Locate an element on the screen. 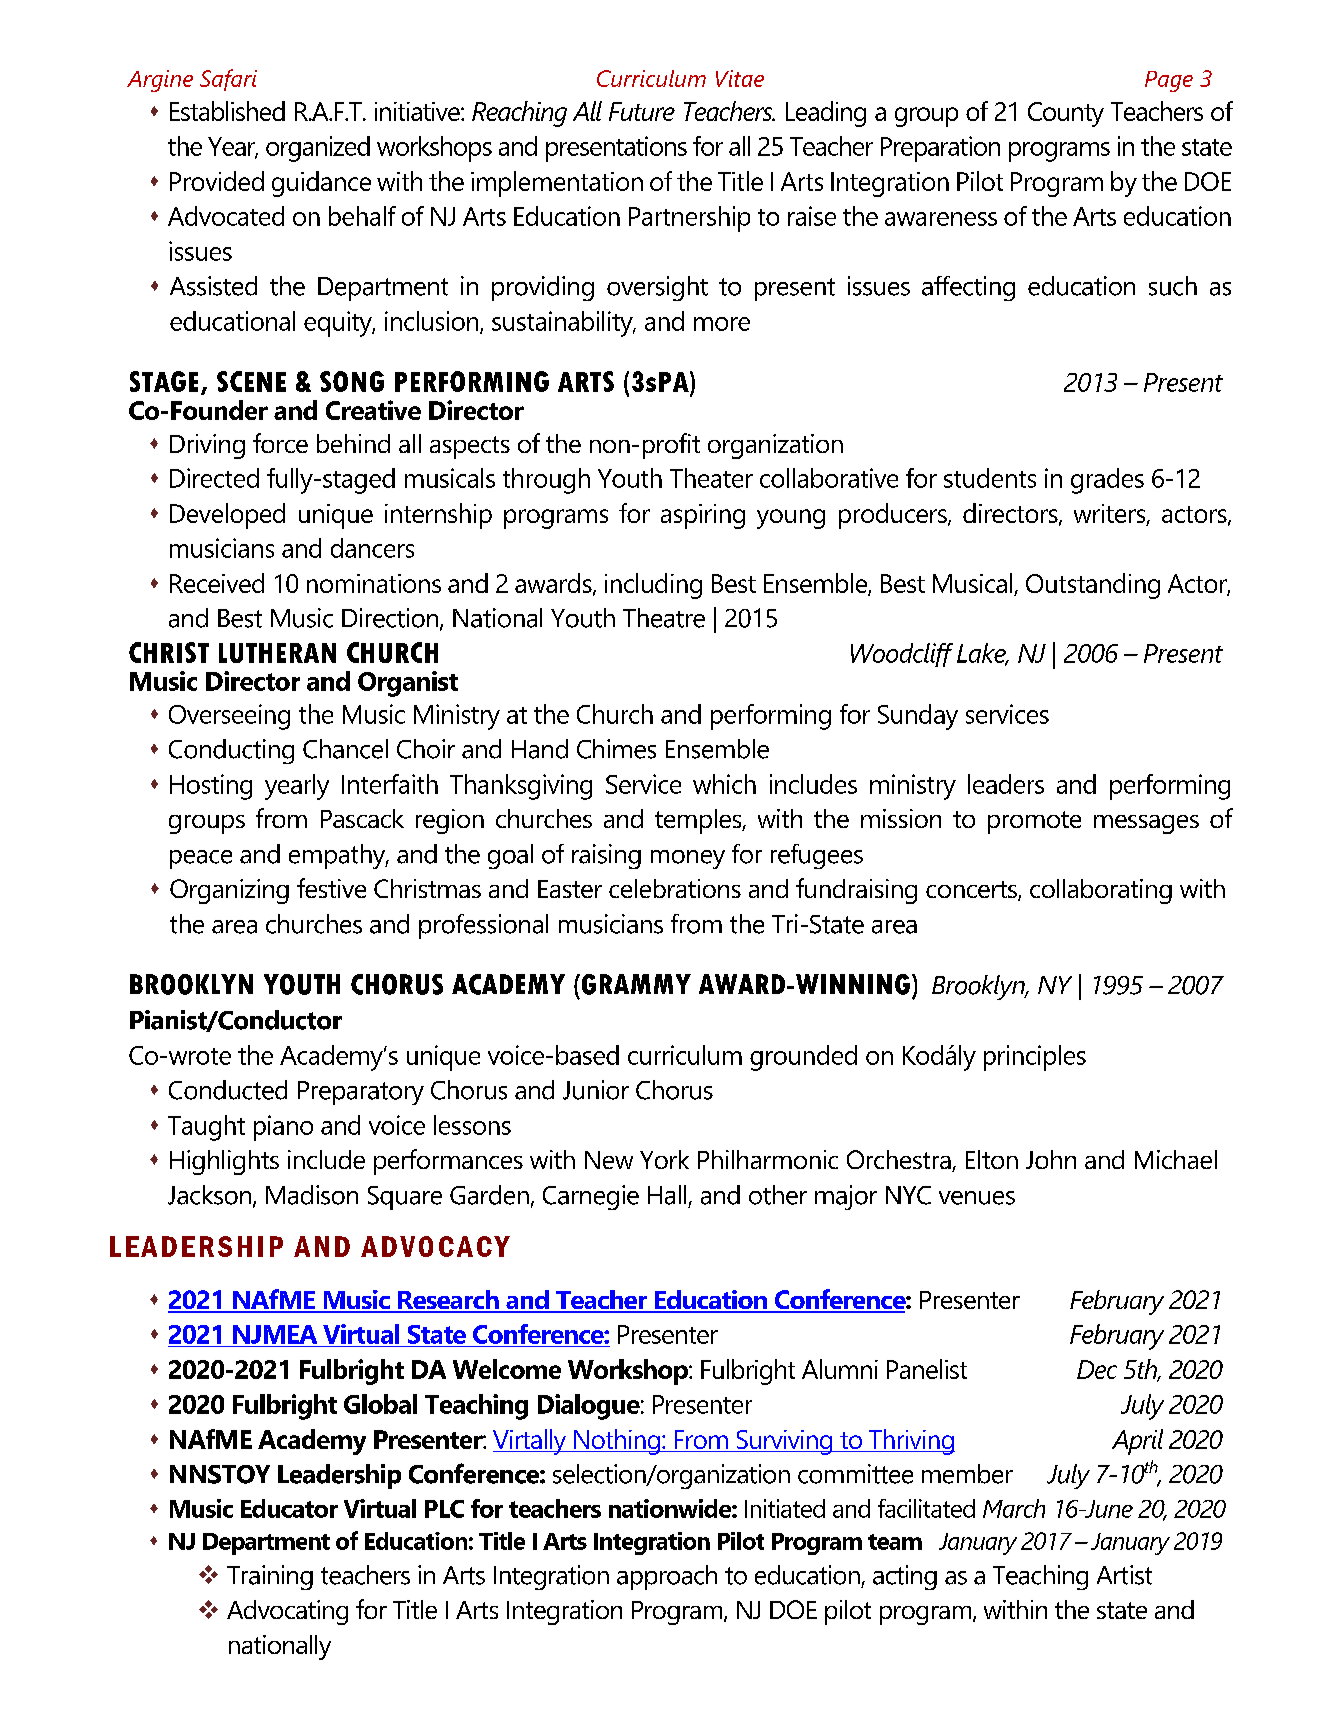 The width and height of the screenshot is (1340, 1734). promote is located at coordinates (1034, 822).
